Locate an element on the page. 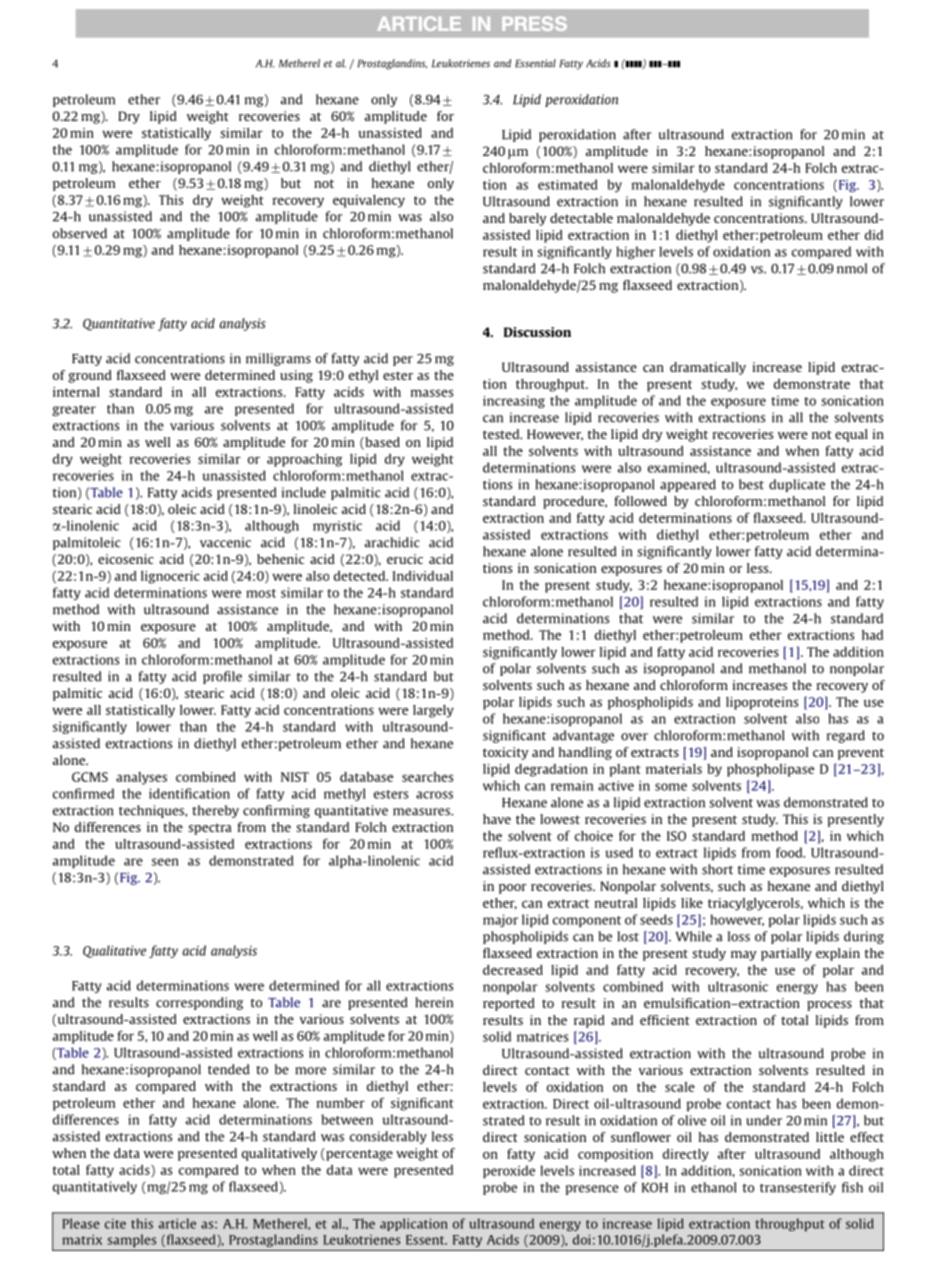 The width and height of the document is (952, 1270). Individual is located at coordinates (423, 576).
